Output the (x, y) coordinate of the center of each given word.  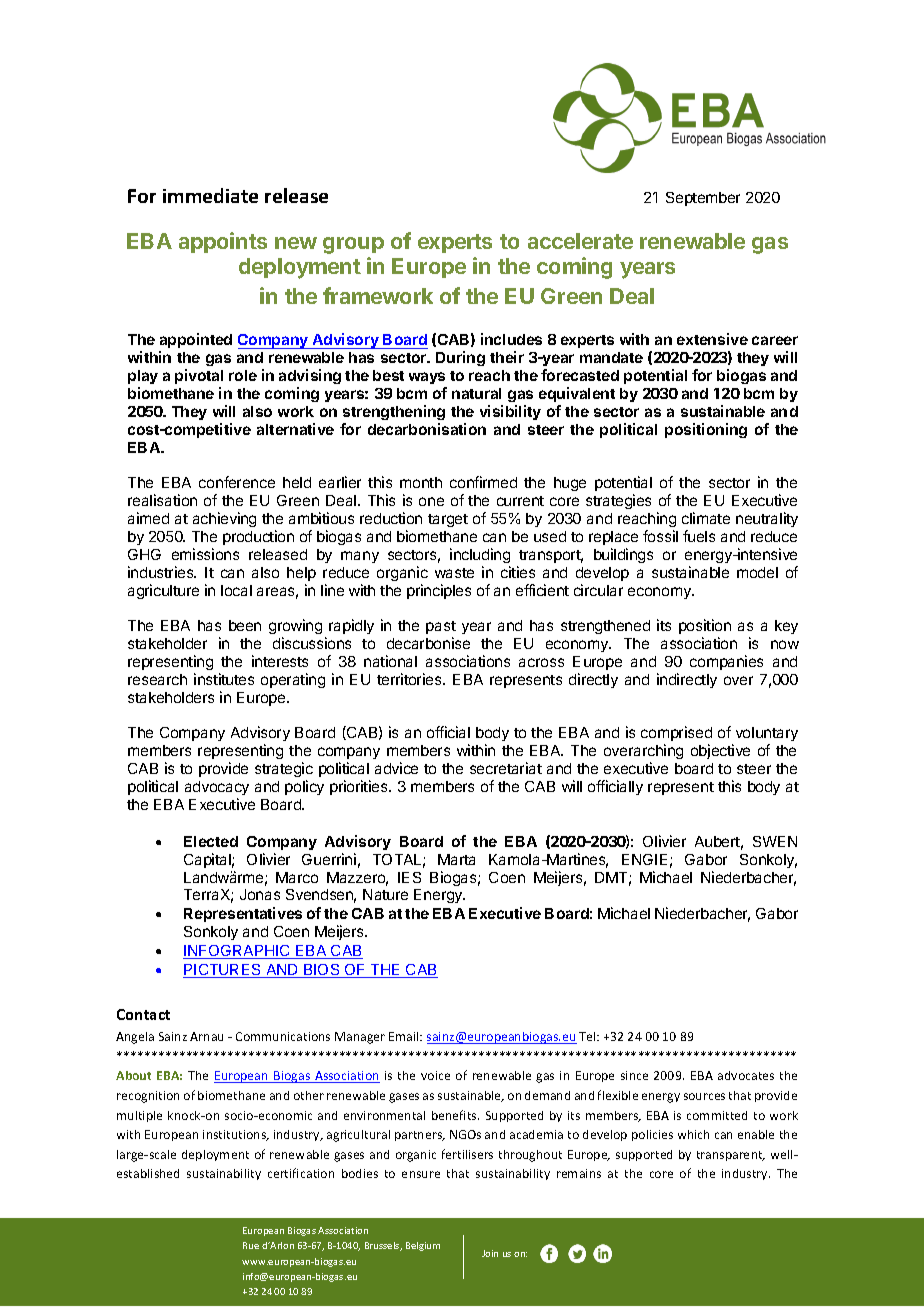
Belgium (423, 1246)
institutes (224, 679)
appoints (223, 242)
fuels (699, 536)
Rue (251, 1245)
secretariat (506, 768)
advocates (746, 1075)
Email (405, 1036)
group (353, 245)
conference (237, 482)
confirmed (483, 482)
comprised (676, 735)
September (703, 199)
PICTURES (223, 971)
